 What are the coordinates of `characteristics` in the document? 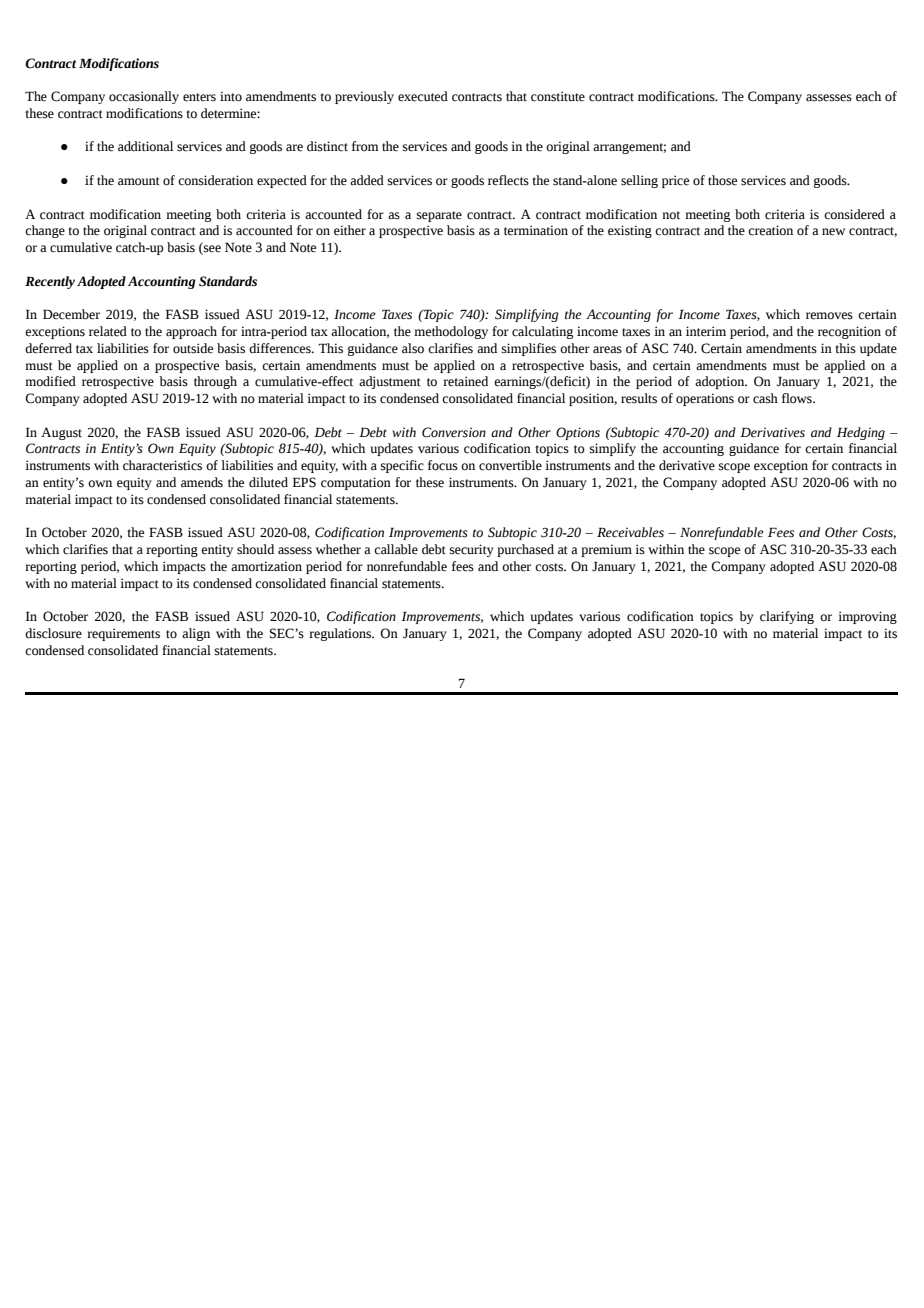 It's located at (162, 465).
